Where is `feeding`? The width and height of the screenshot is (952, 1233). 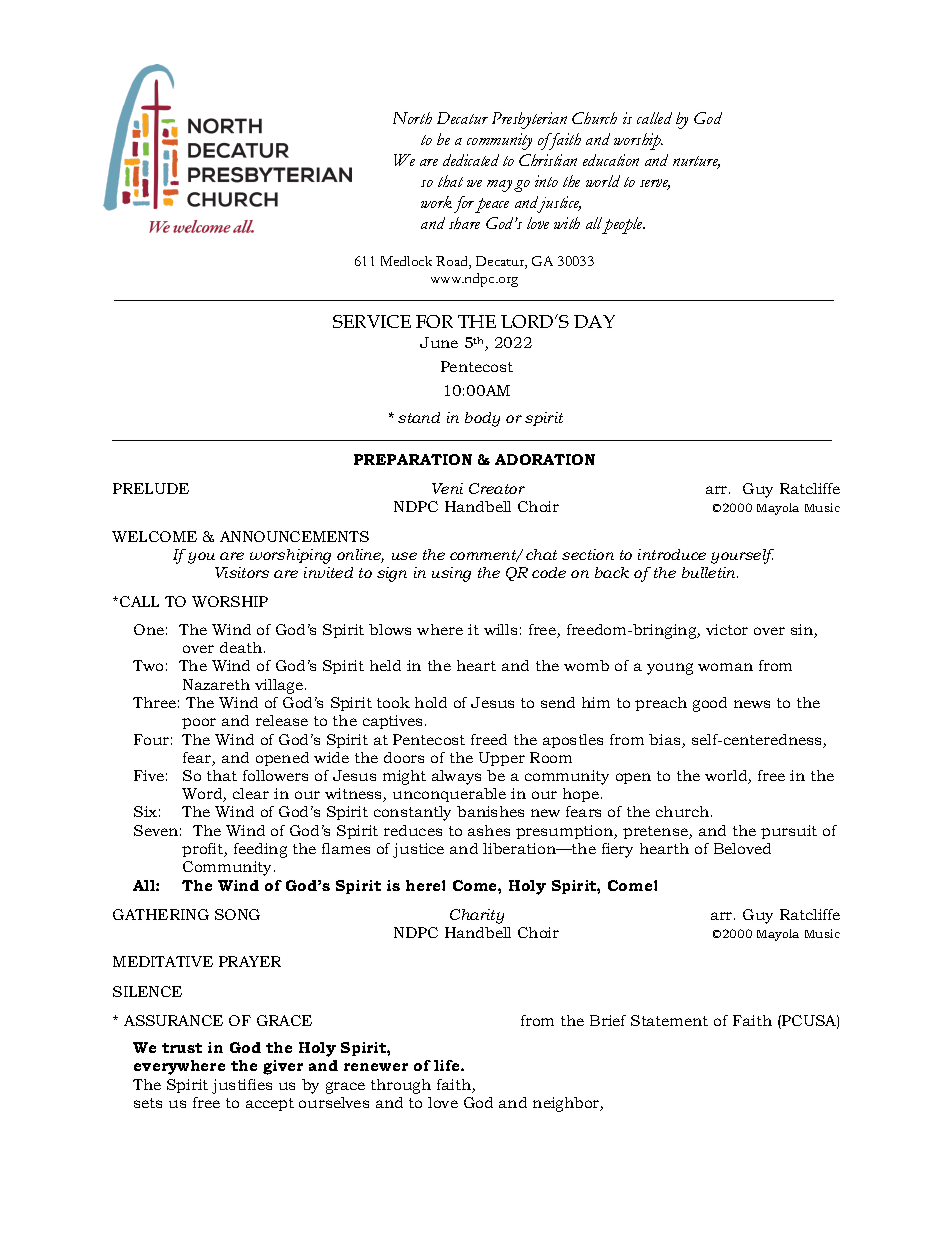 feeding is located at coordinates (260, 850).
